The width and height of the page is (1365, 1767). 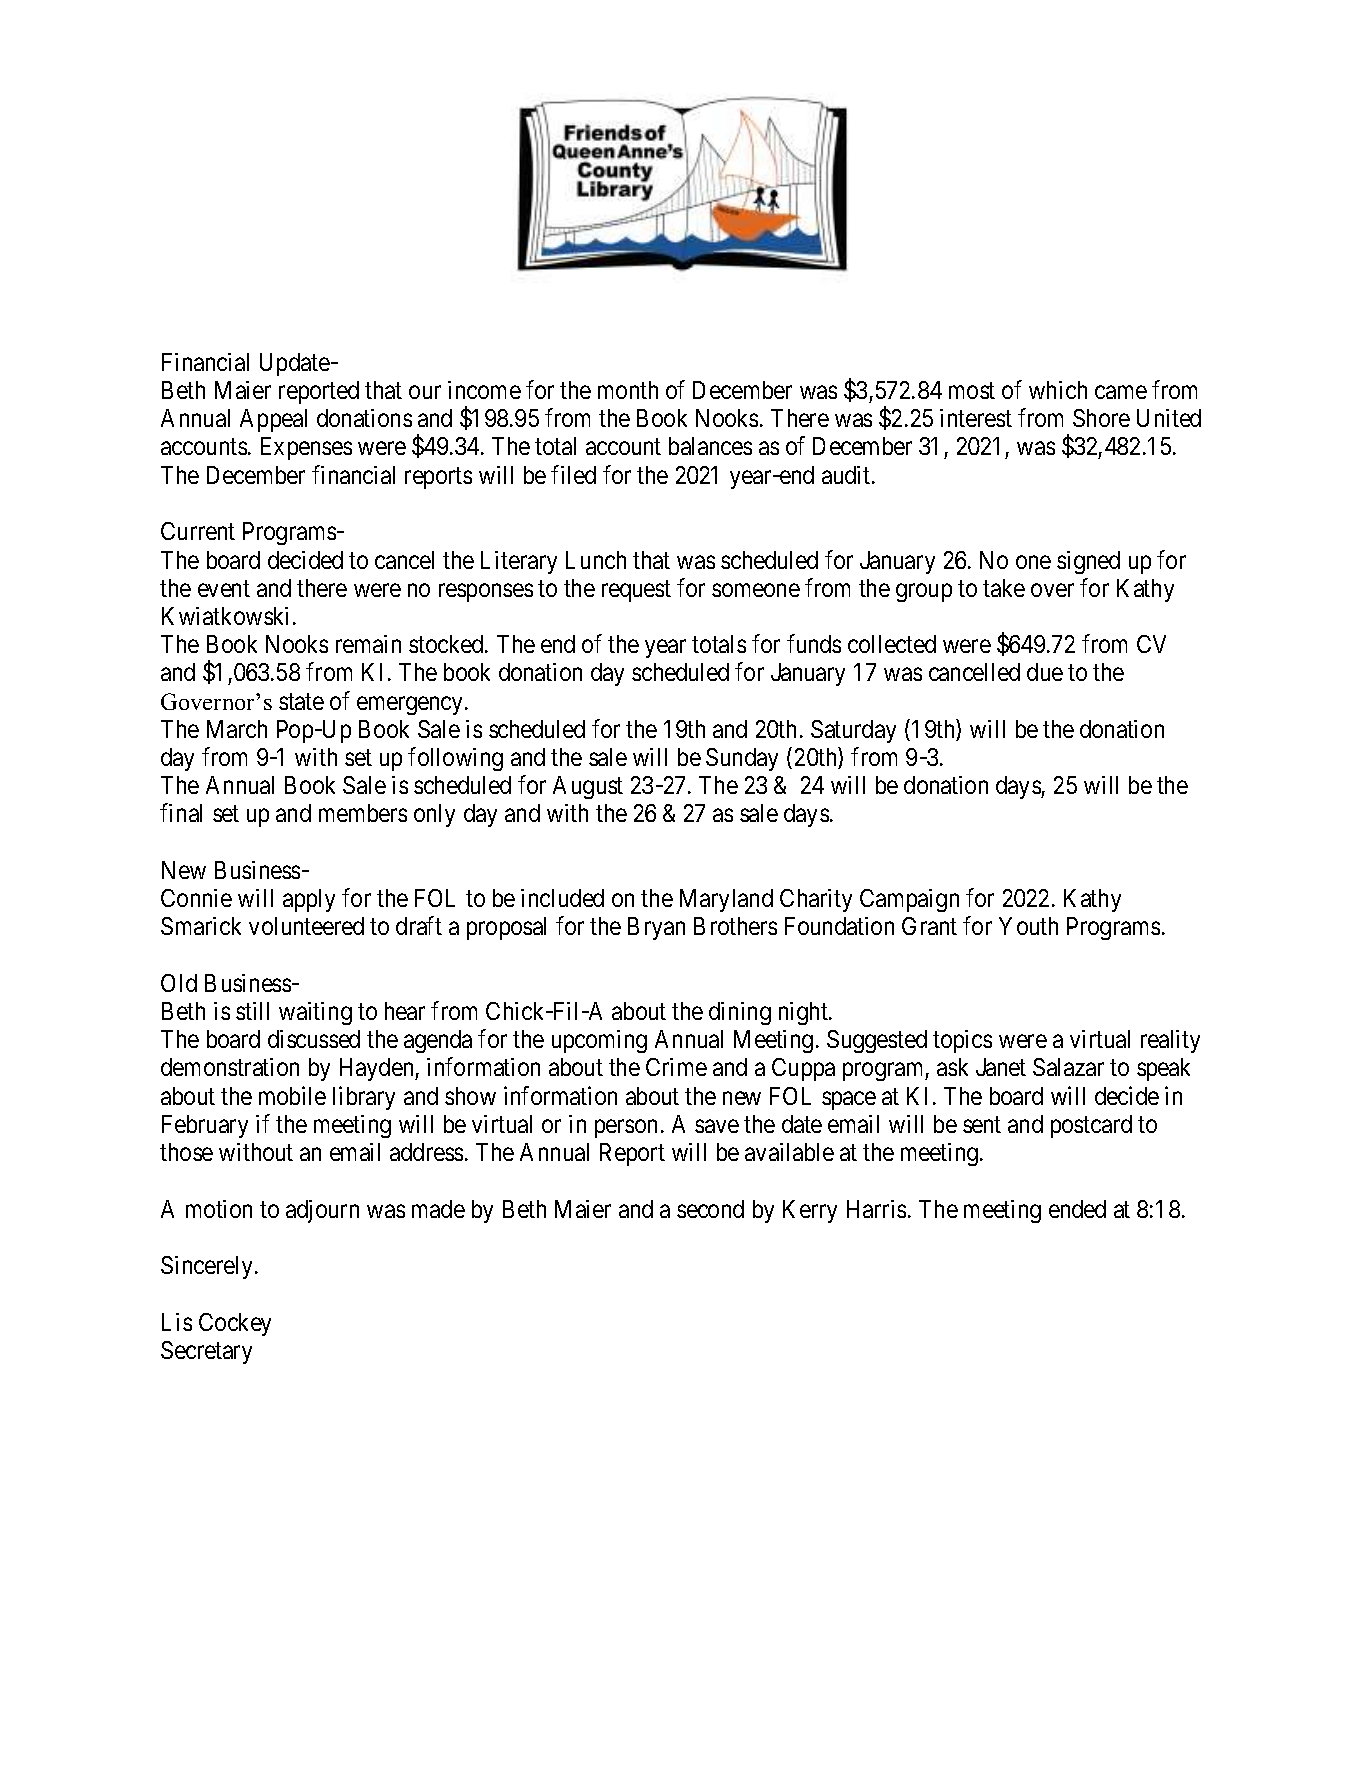 I want to click on Shore, so click(x=1101, y=418).
